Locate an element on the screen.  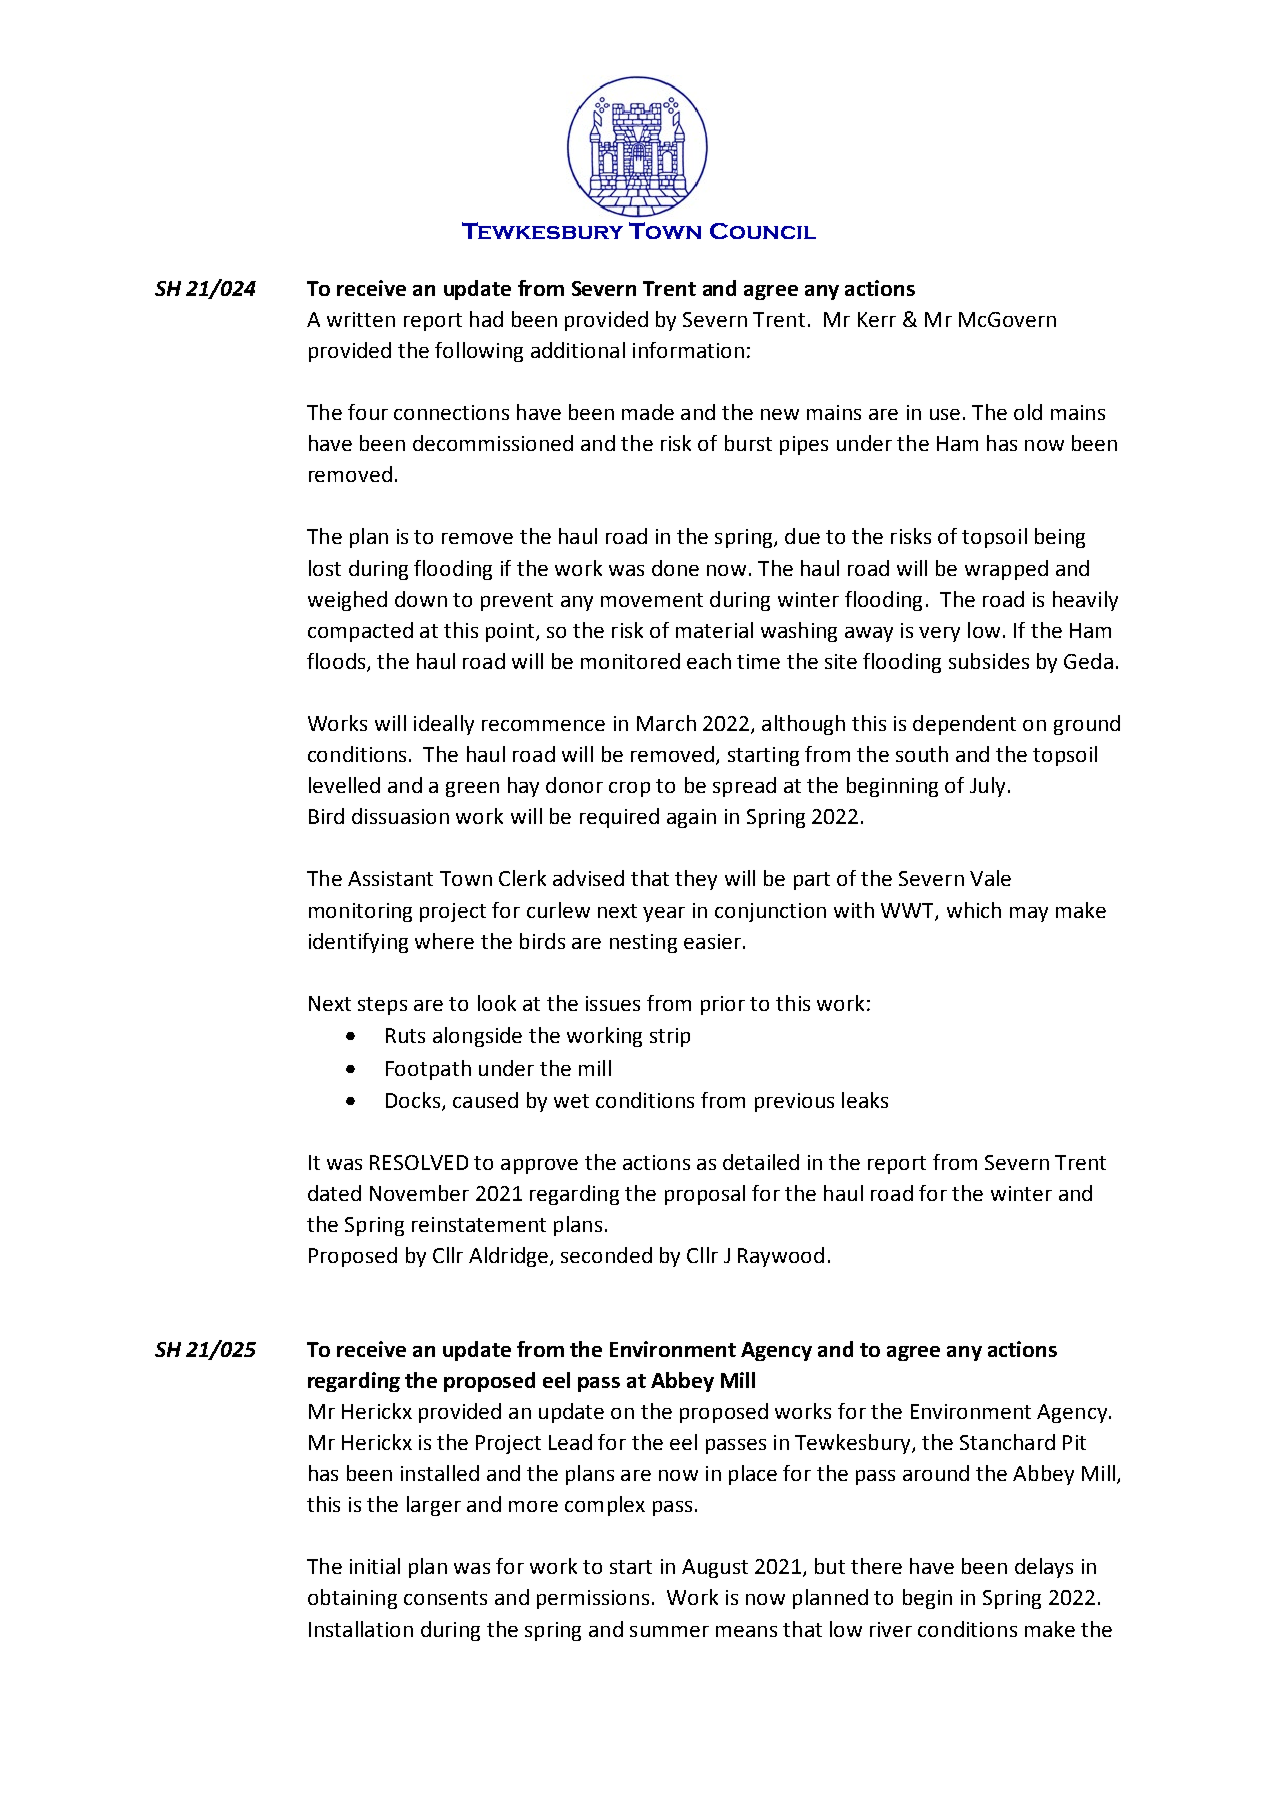
written is located at coordinates (361, 319).
